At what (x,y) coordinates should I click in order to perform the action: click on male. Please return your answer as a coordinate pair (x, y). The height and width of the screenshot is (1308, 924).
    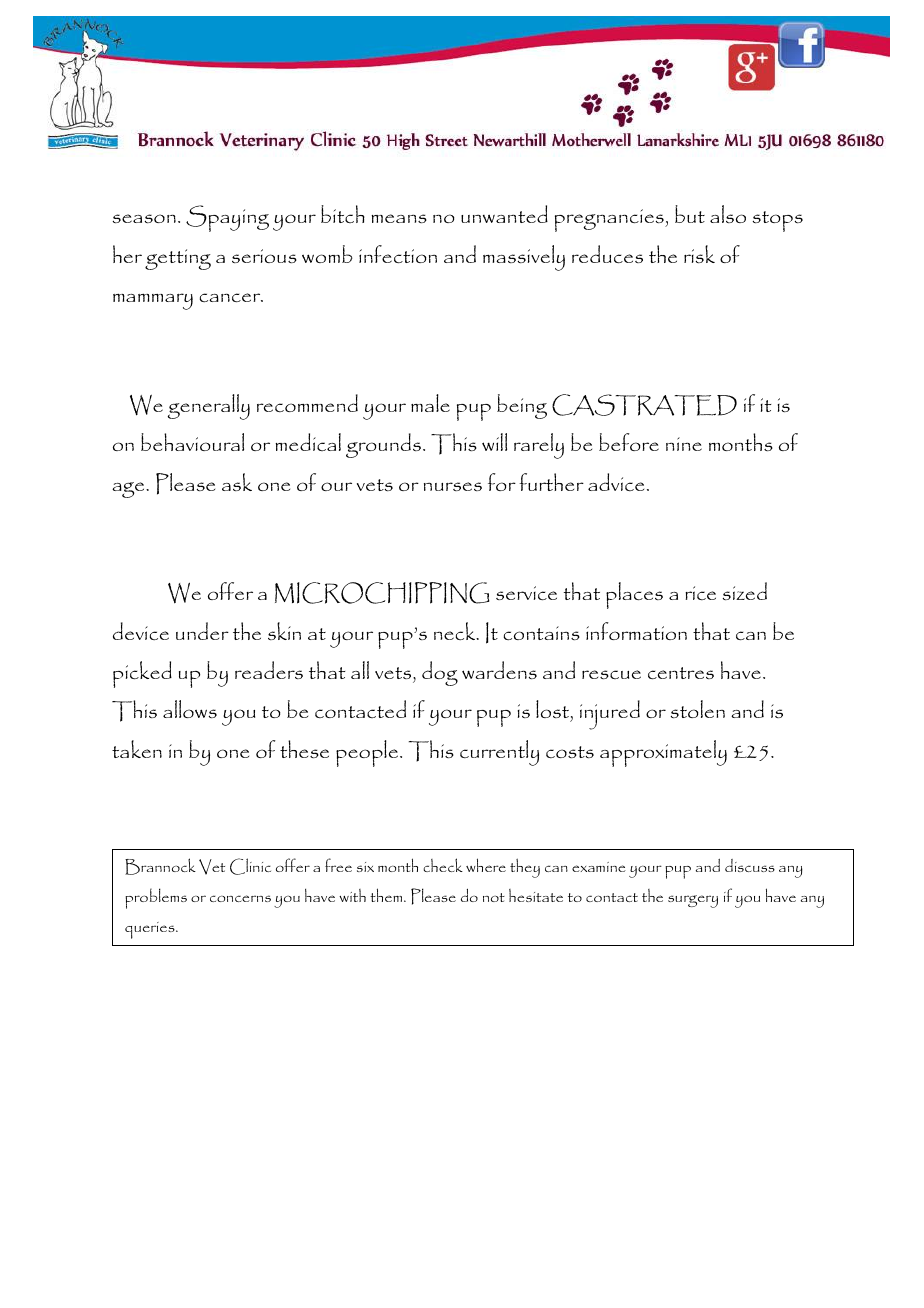
    Looking at the image, I should click on (430, 403).
